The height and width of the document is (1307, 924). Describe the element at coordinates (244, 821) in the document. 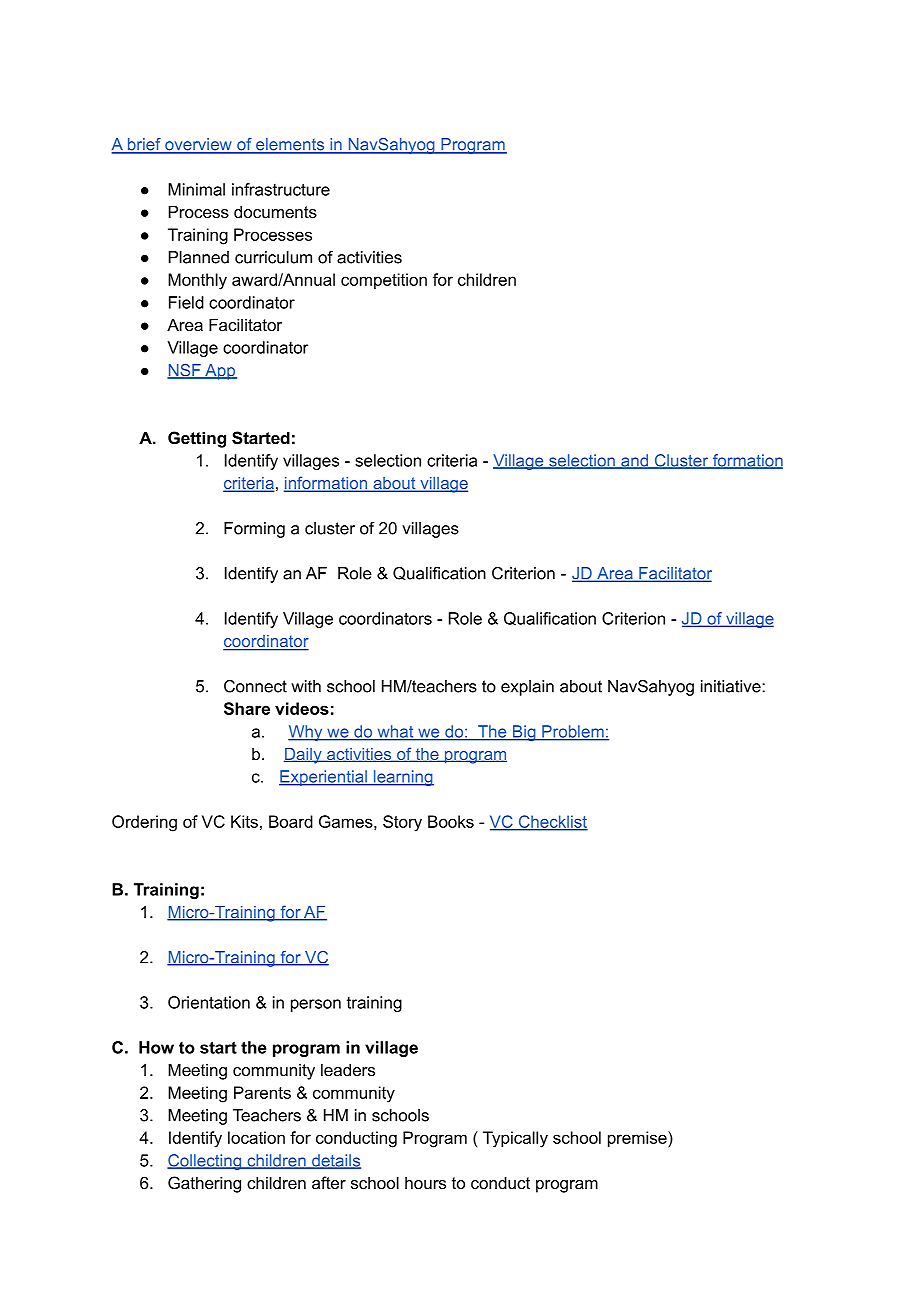

I see `Kits` at that location.
